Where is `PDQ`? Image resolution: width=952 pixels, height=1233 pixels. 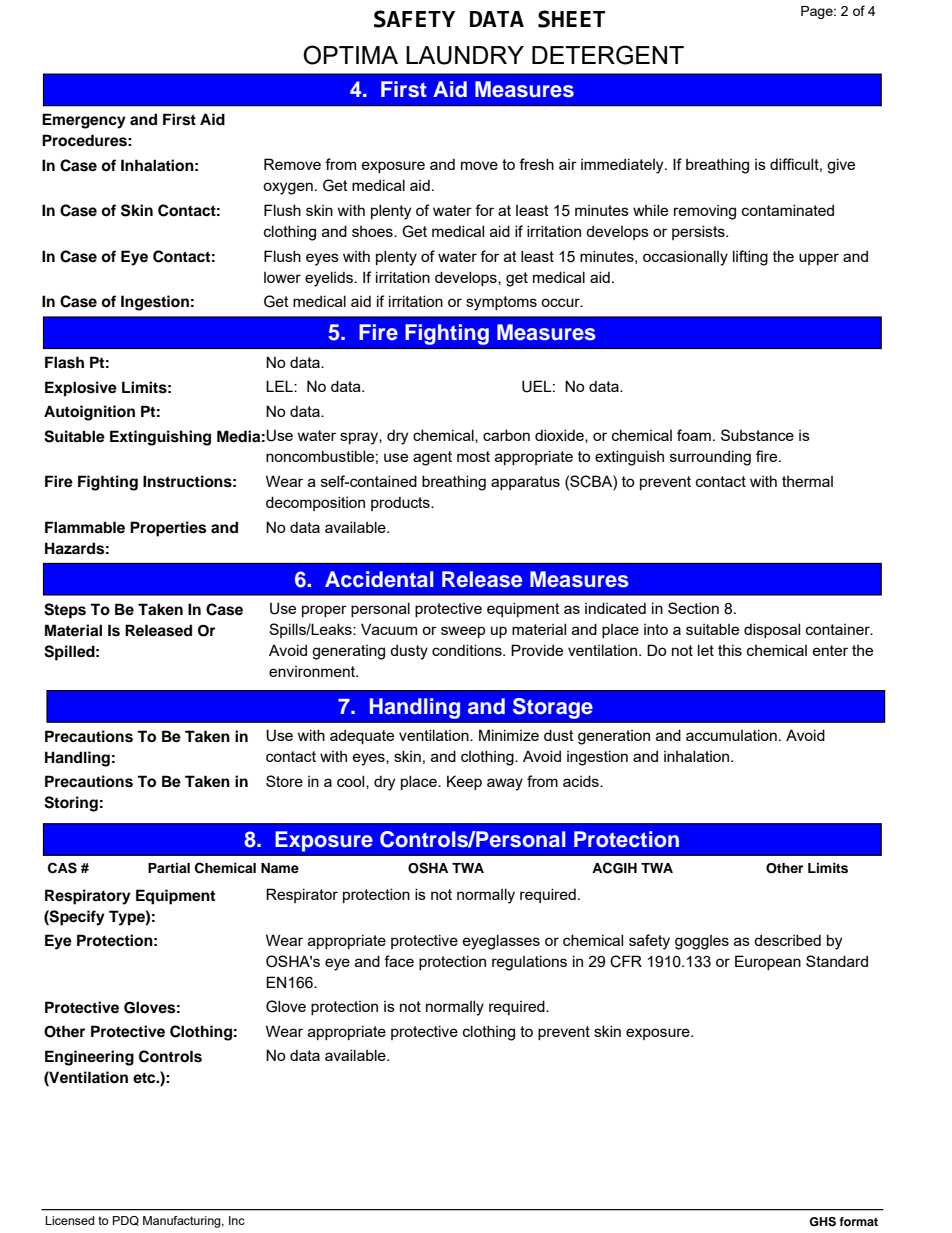
PDQ is located at coordinates (126, 1221).
